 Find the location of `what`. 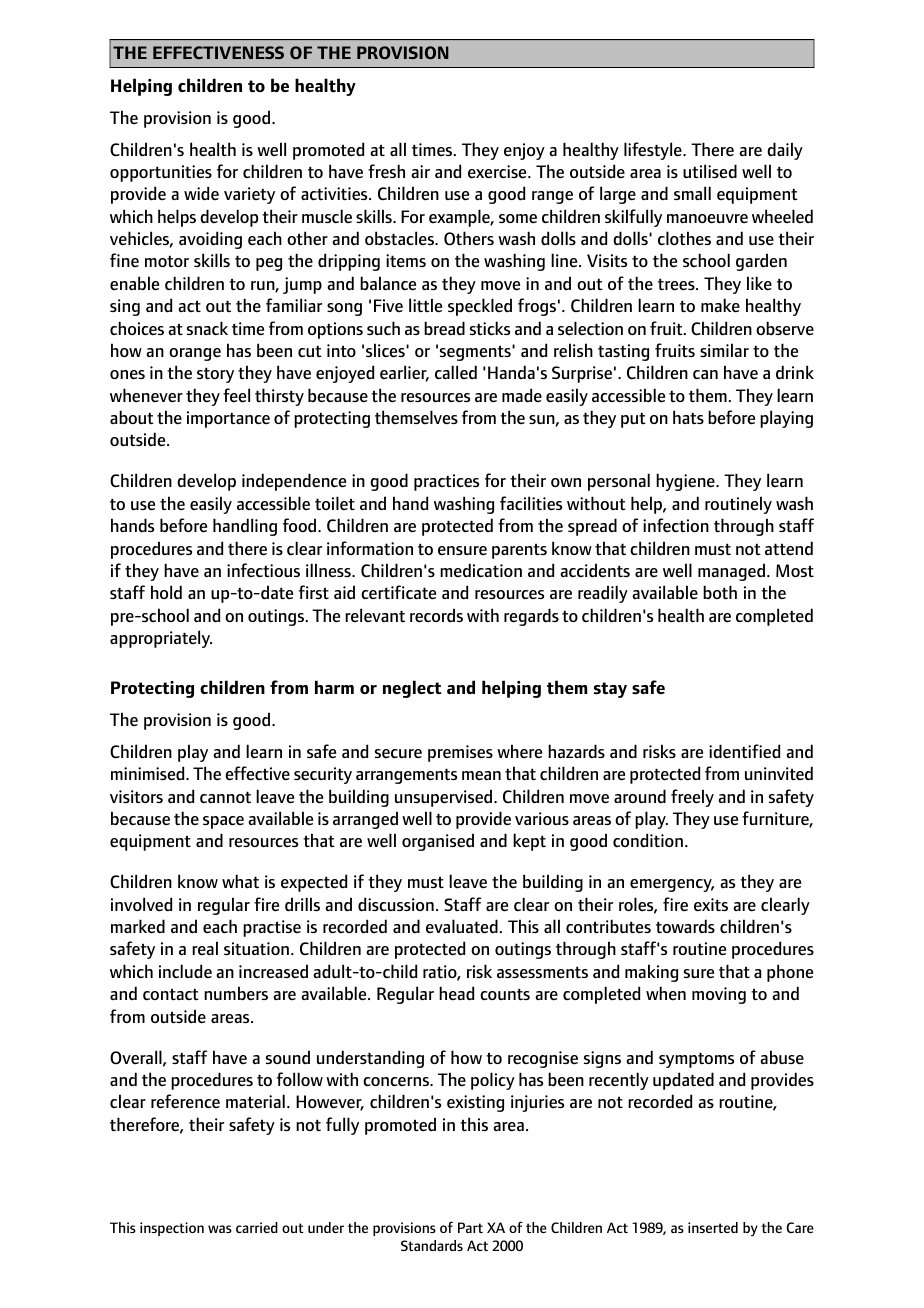

what is located at coordinates (240, 881).
